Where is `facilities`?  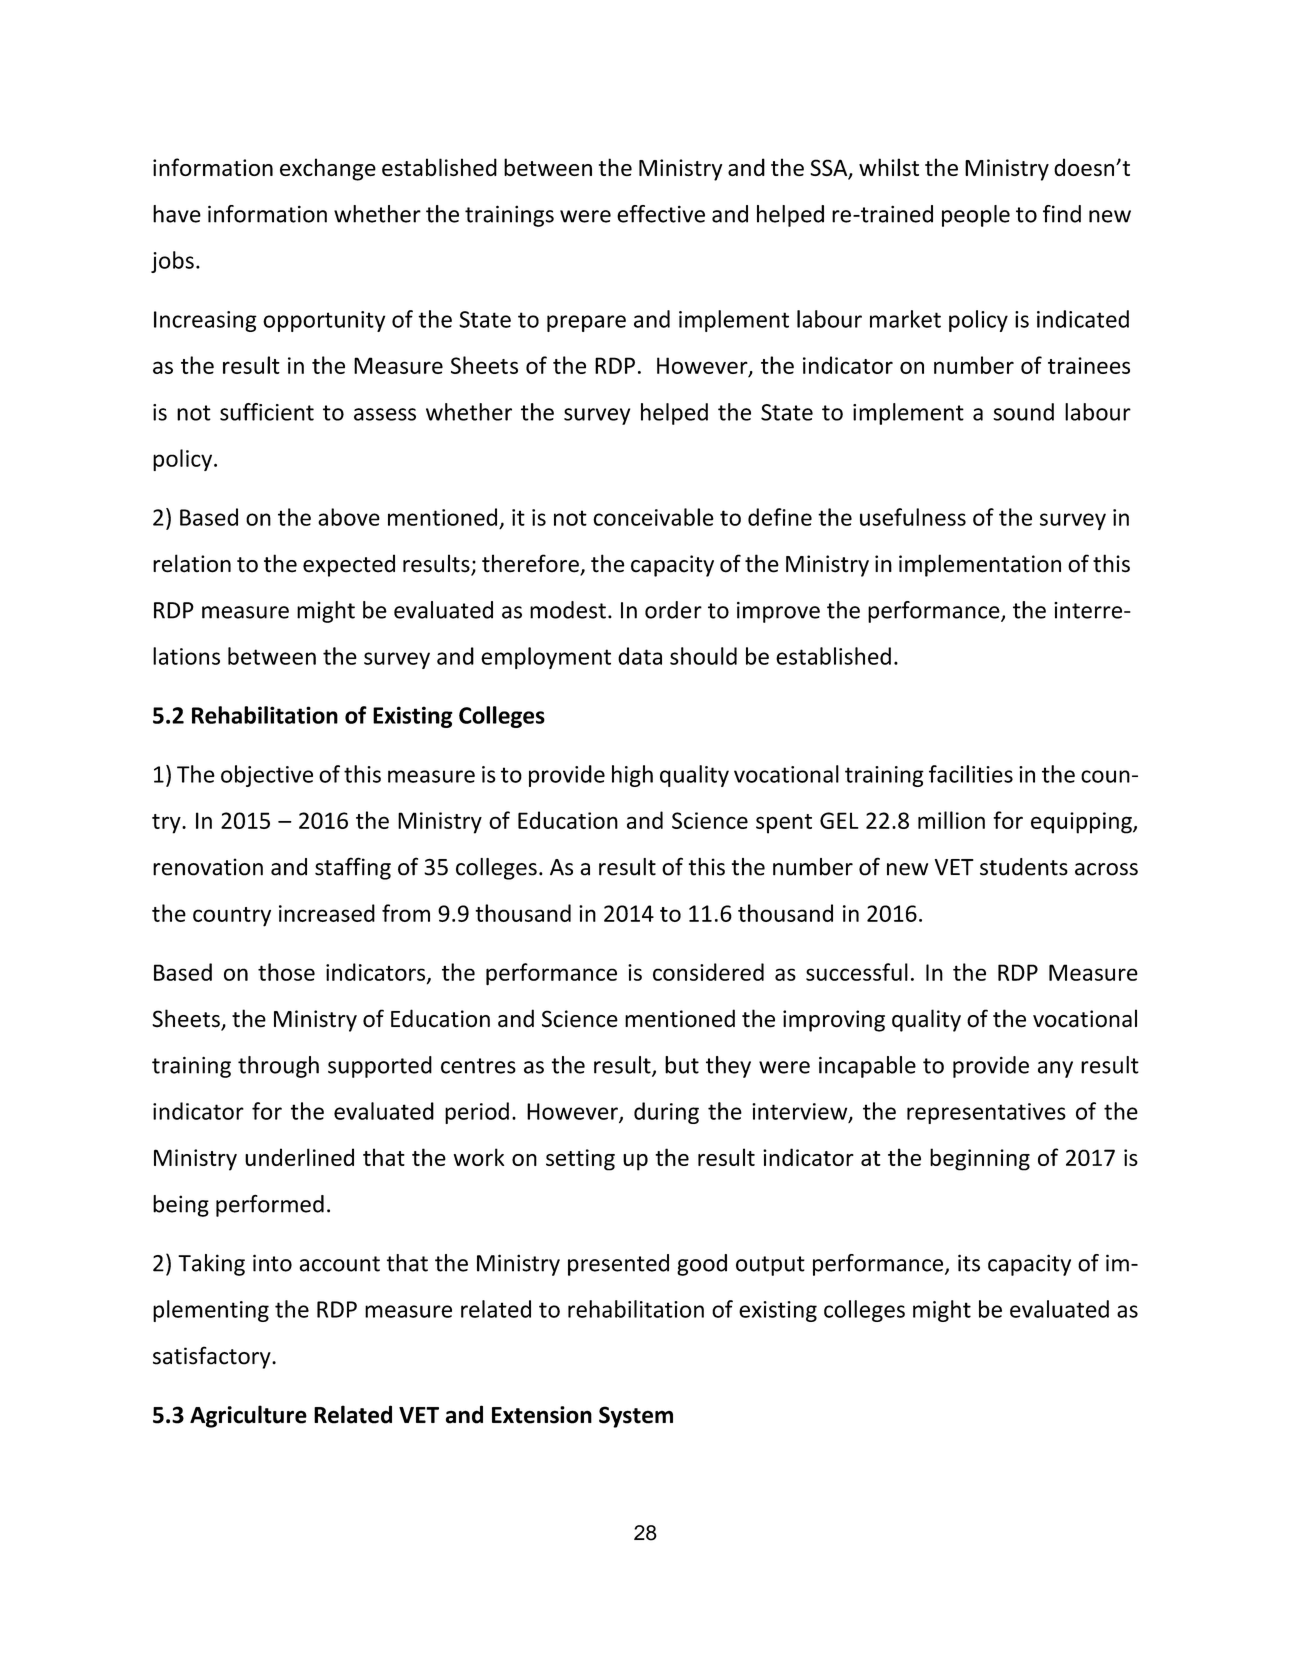 facilities is located at coordinates (971, 774).
